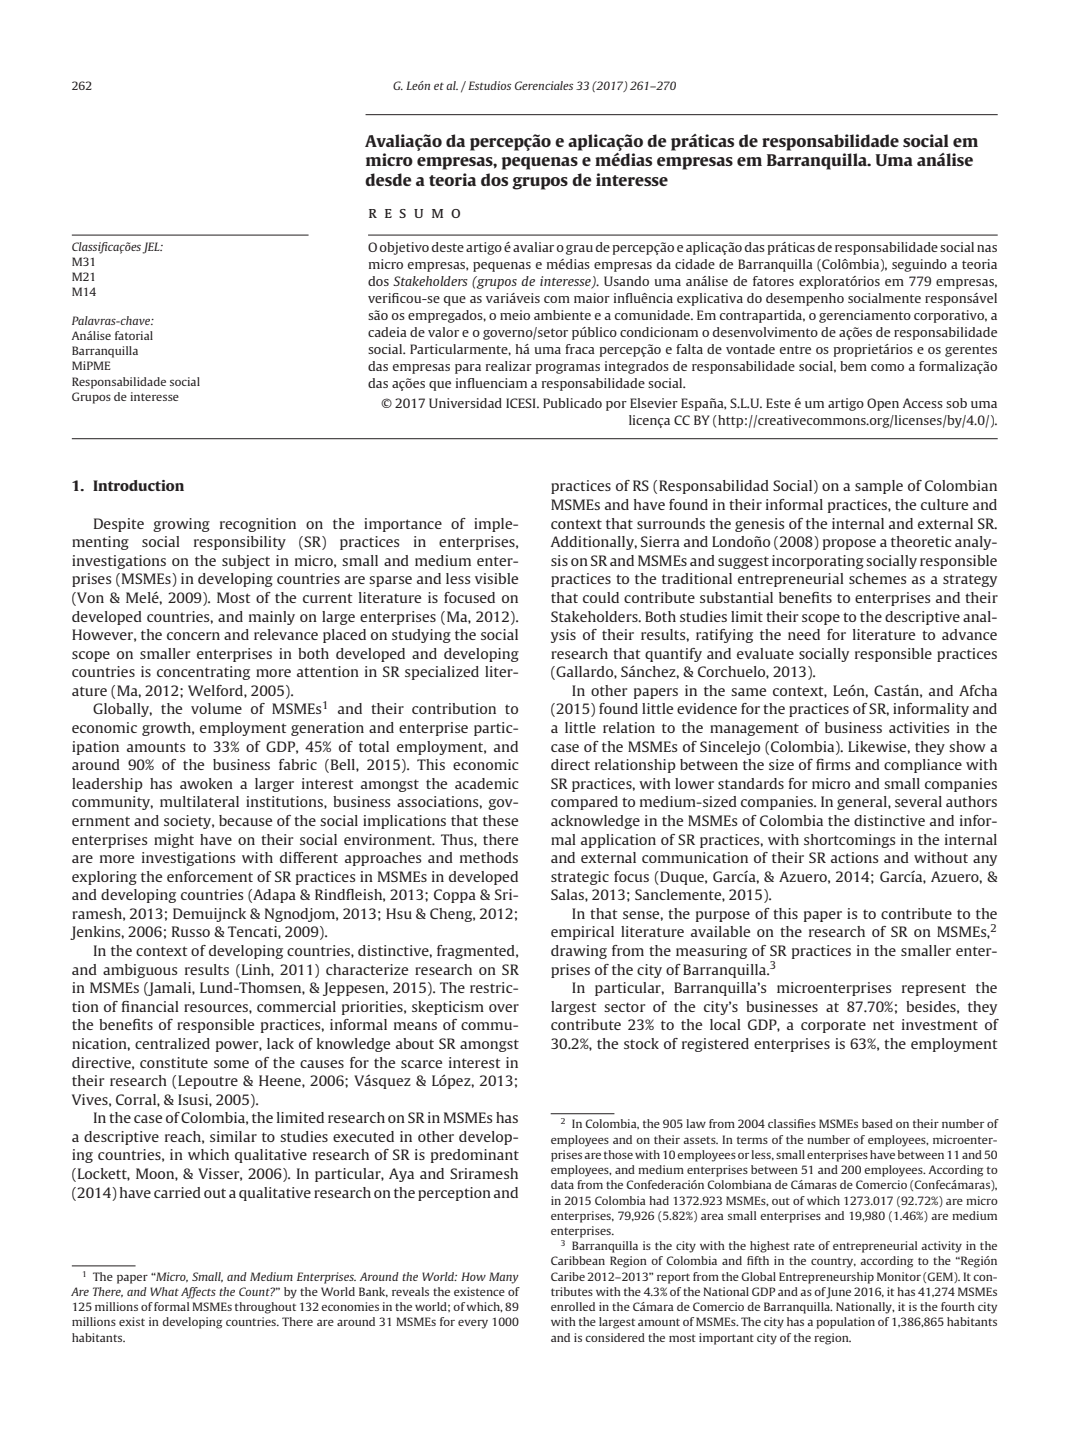  I want to click on grau, so click(579, 250).
